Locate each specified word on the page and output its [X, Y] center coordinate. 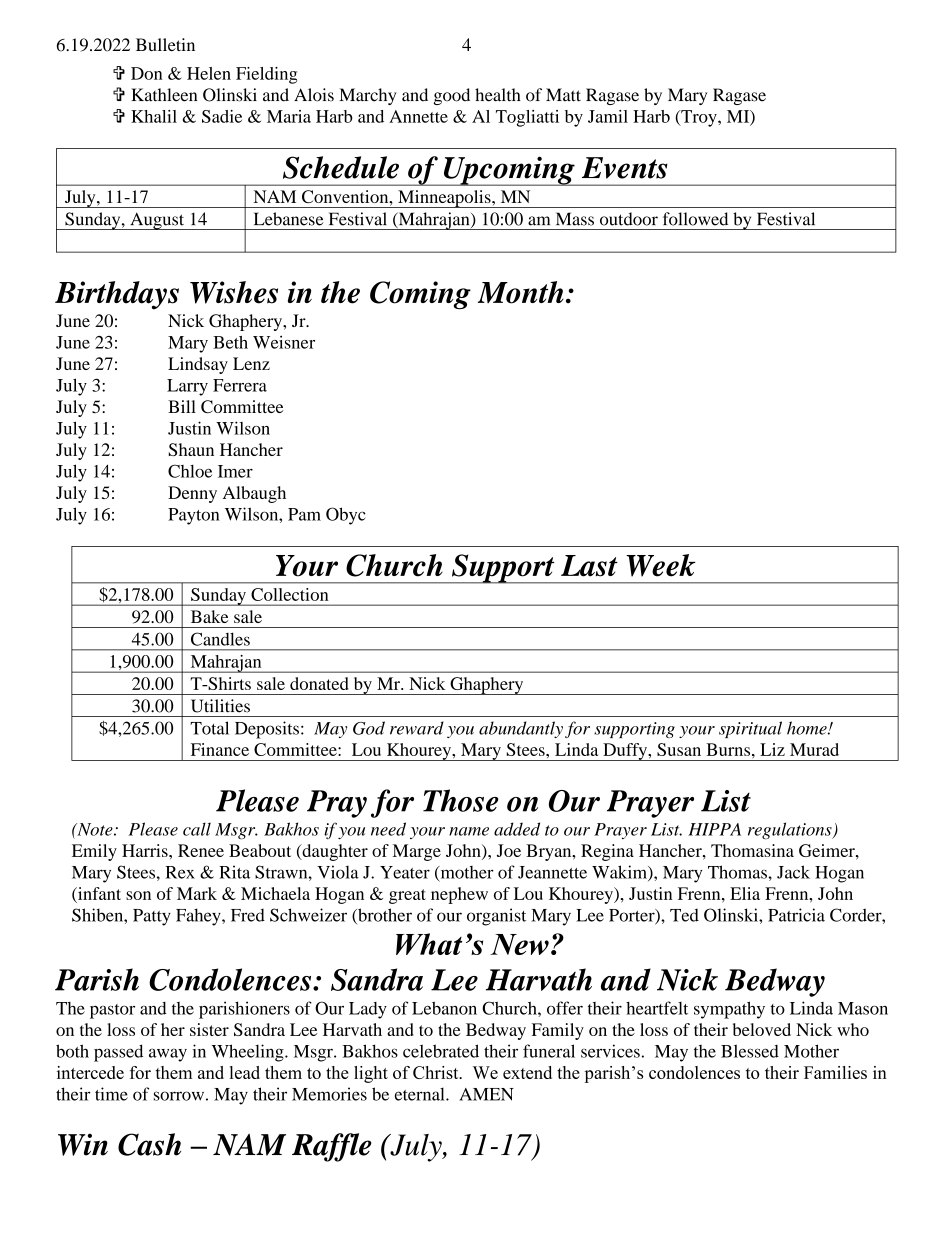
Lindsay [198, 365]
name [469, 831]
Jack [793, 872]
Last [589, 566]
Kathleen [164, 95]
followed [695, 219]
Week [661, 565]
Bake [209, 616]
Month [521, 292]
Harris [146, 850]
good [451, 96]
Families [835, 1072]
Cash [149, 1144]
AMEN [486, 1094]
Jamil [608, 116]
